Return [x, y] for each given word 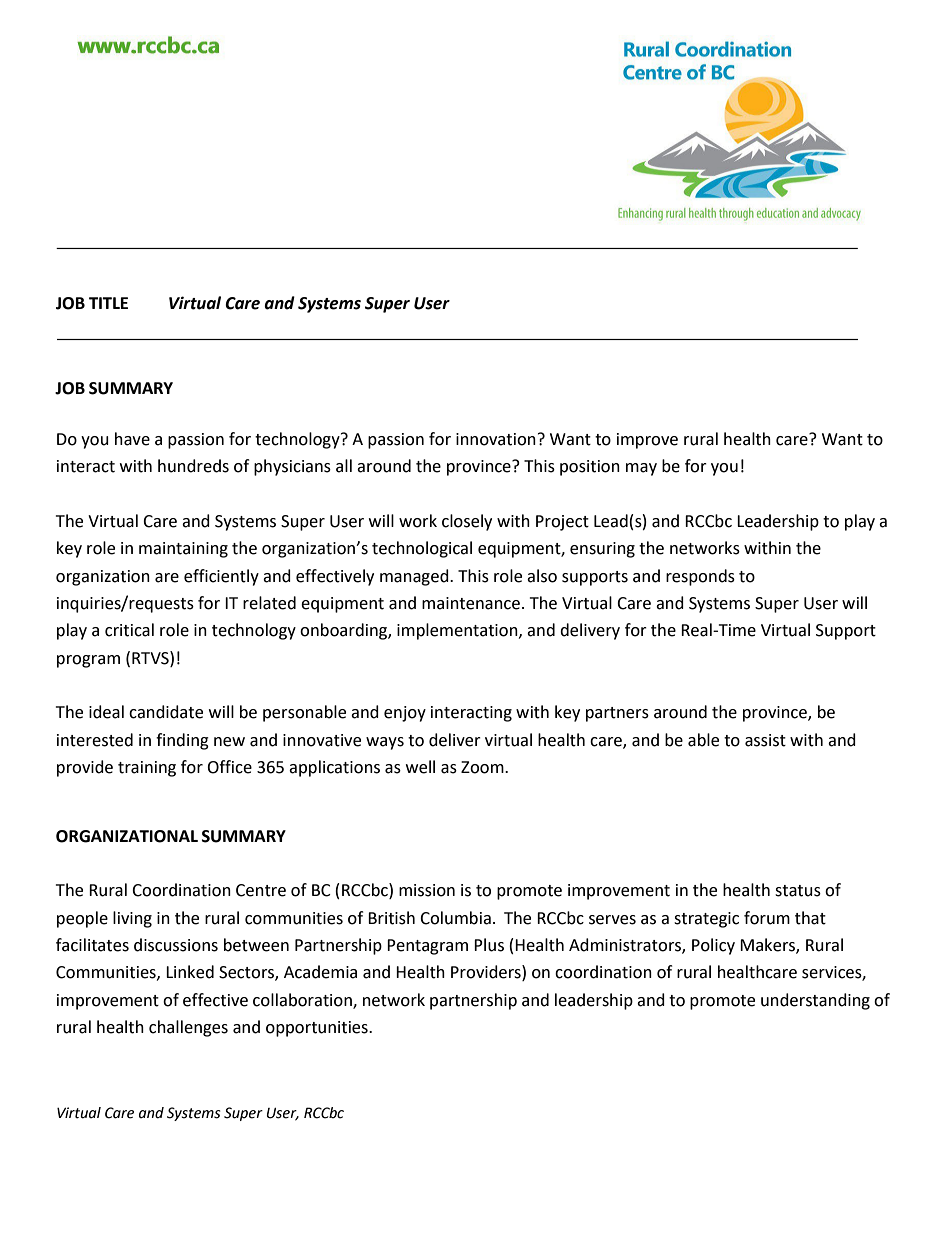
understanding [815, 1001]
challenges [188, 1028]
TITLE [108, 303]
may [641, 469]
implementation [458, 631]
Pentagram [427, 947]
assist [765, 740]
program [88, 661]
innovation [496, 439]
